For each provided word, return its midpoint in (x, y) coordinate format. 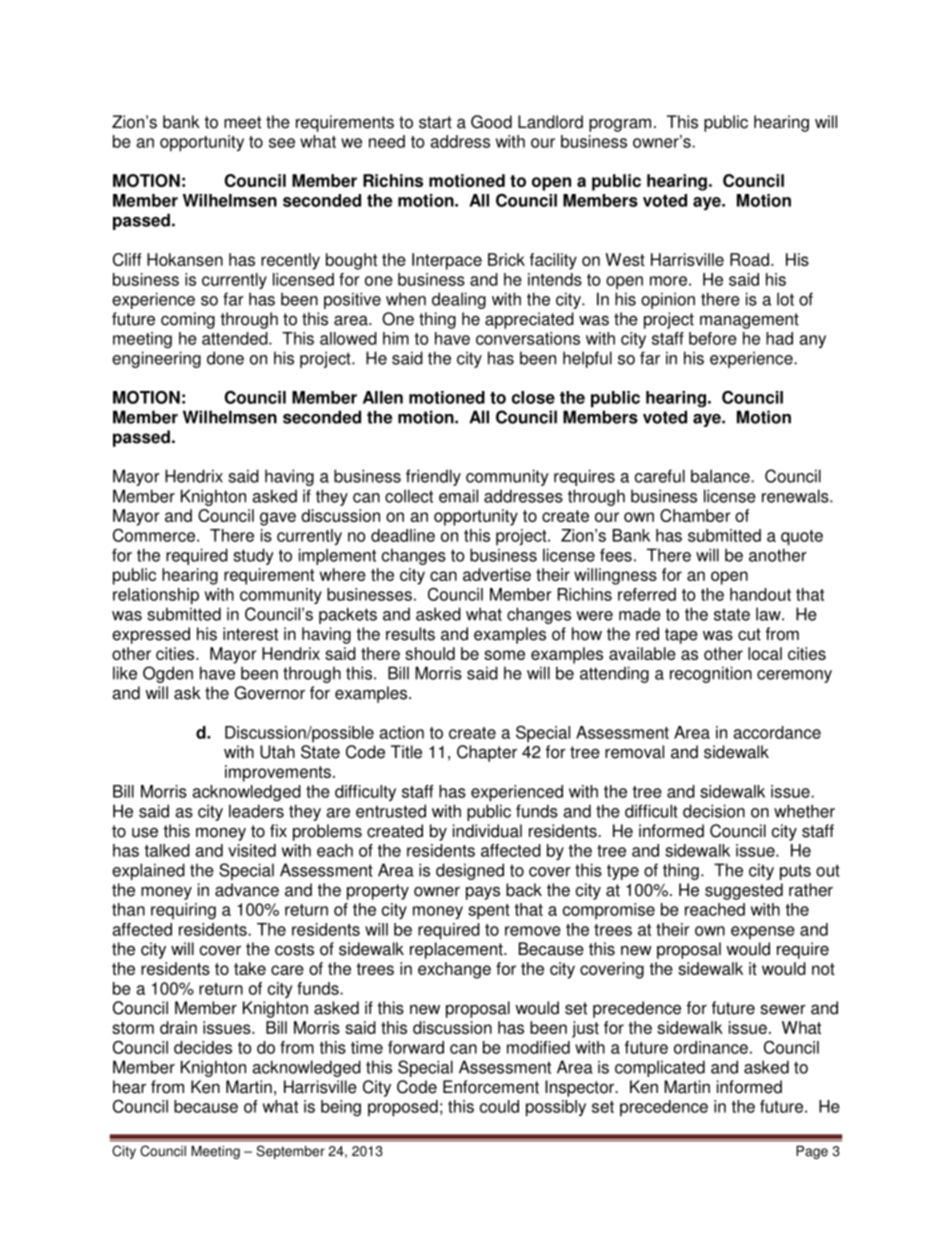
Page (812, 1152)
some (504, 655)
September (290, 1152)
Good (491, 122)
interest (250, 634)
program (620, 125)
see (282, 143)
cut (749, 634)
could (499, 1106)
